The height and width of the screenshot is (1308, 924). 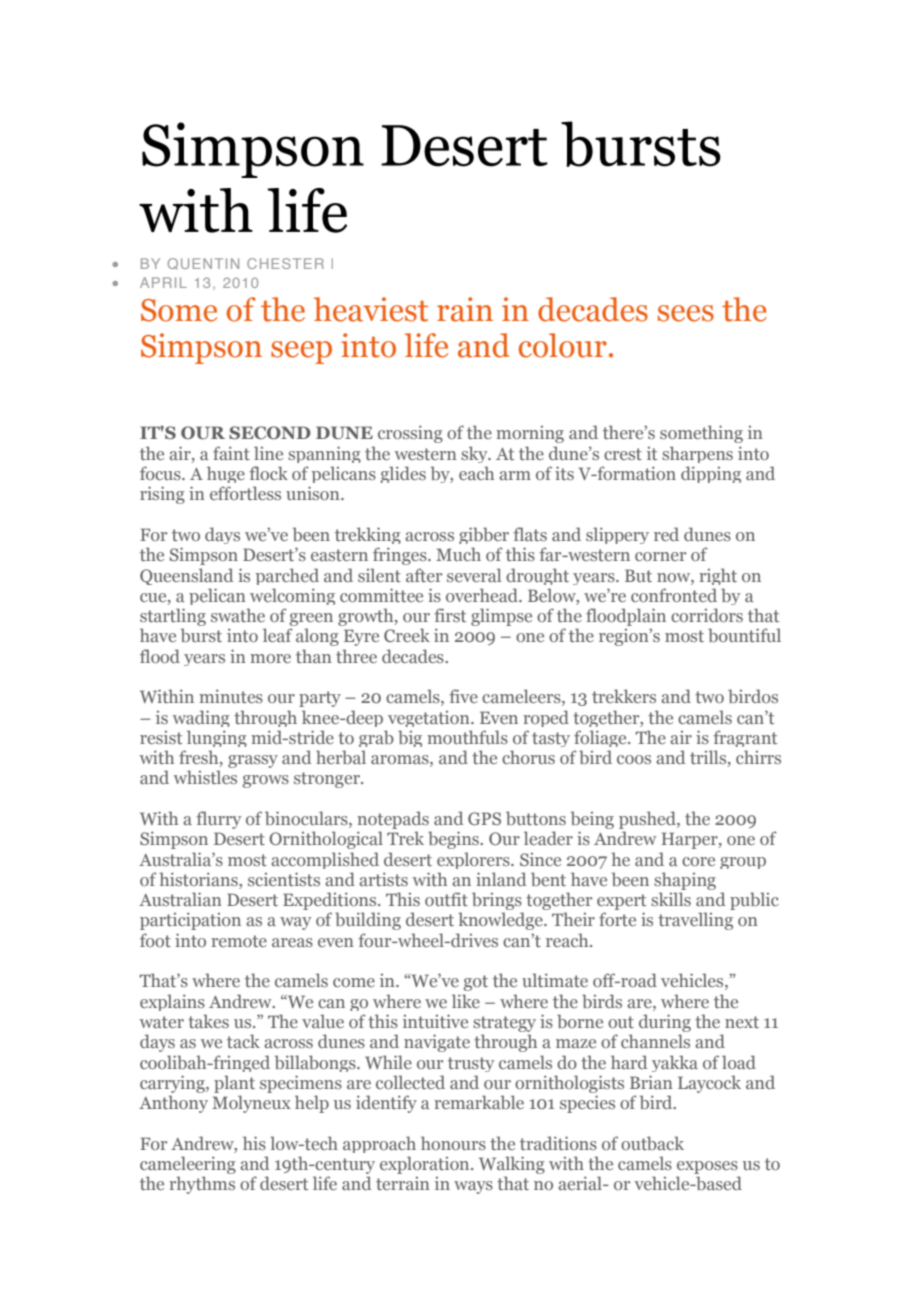 What do you see at coordinates (501, 921) in the screenshot?
I see `knowledge` at bounding box center [501, 921].
